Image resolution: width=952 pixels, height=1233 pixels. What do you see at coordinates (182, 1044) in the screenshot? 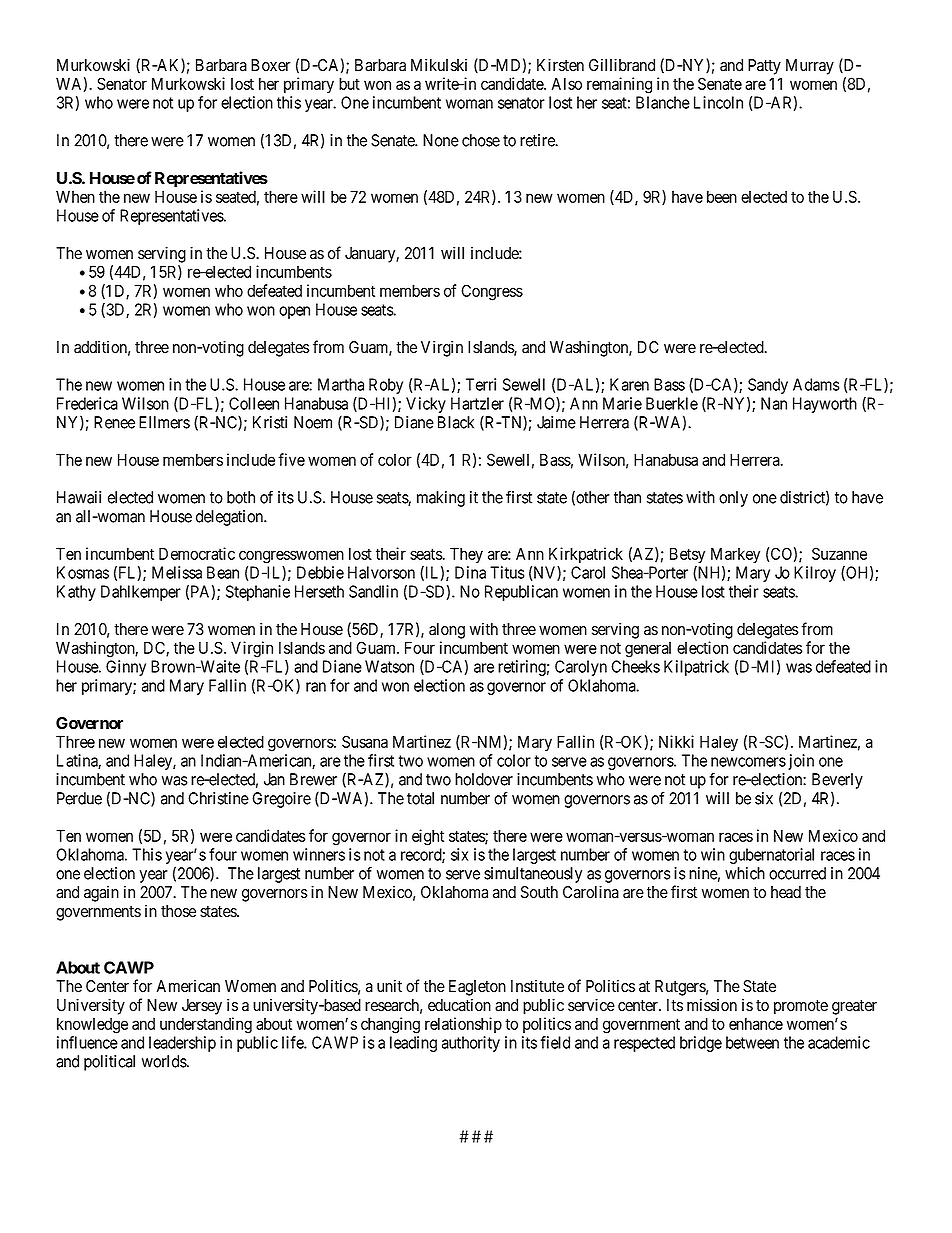
I see `leadership` at bounding box center [182, 1044].
